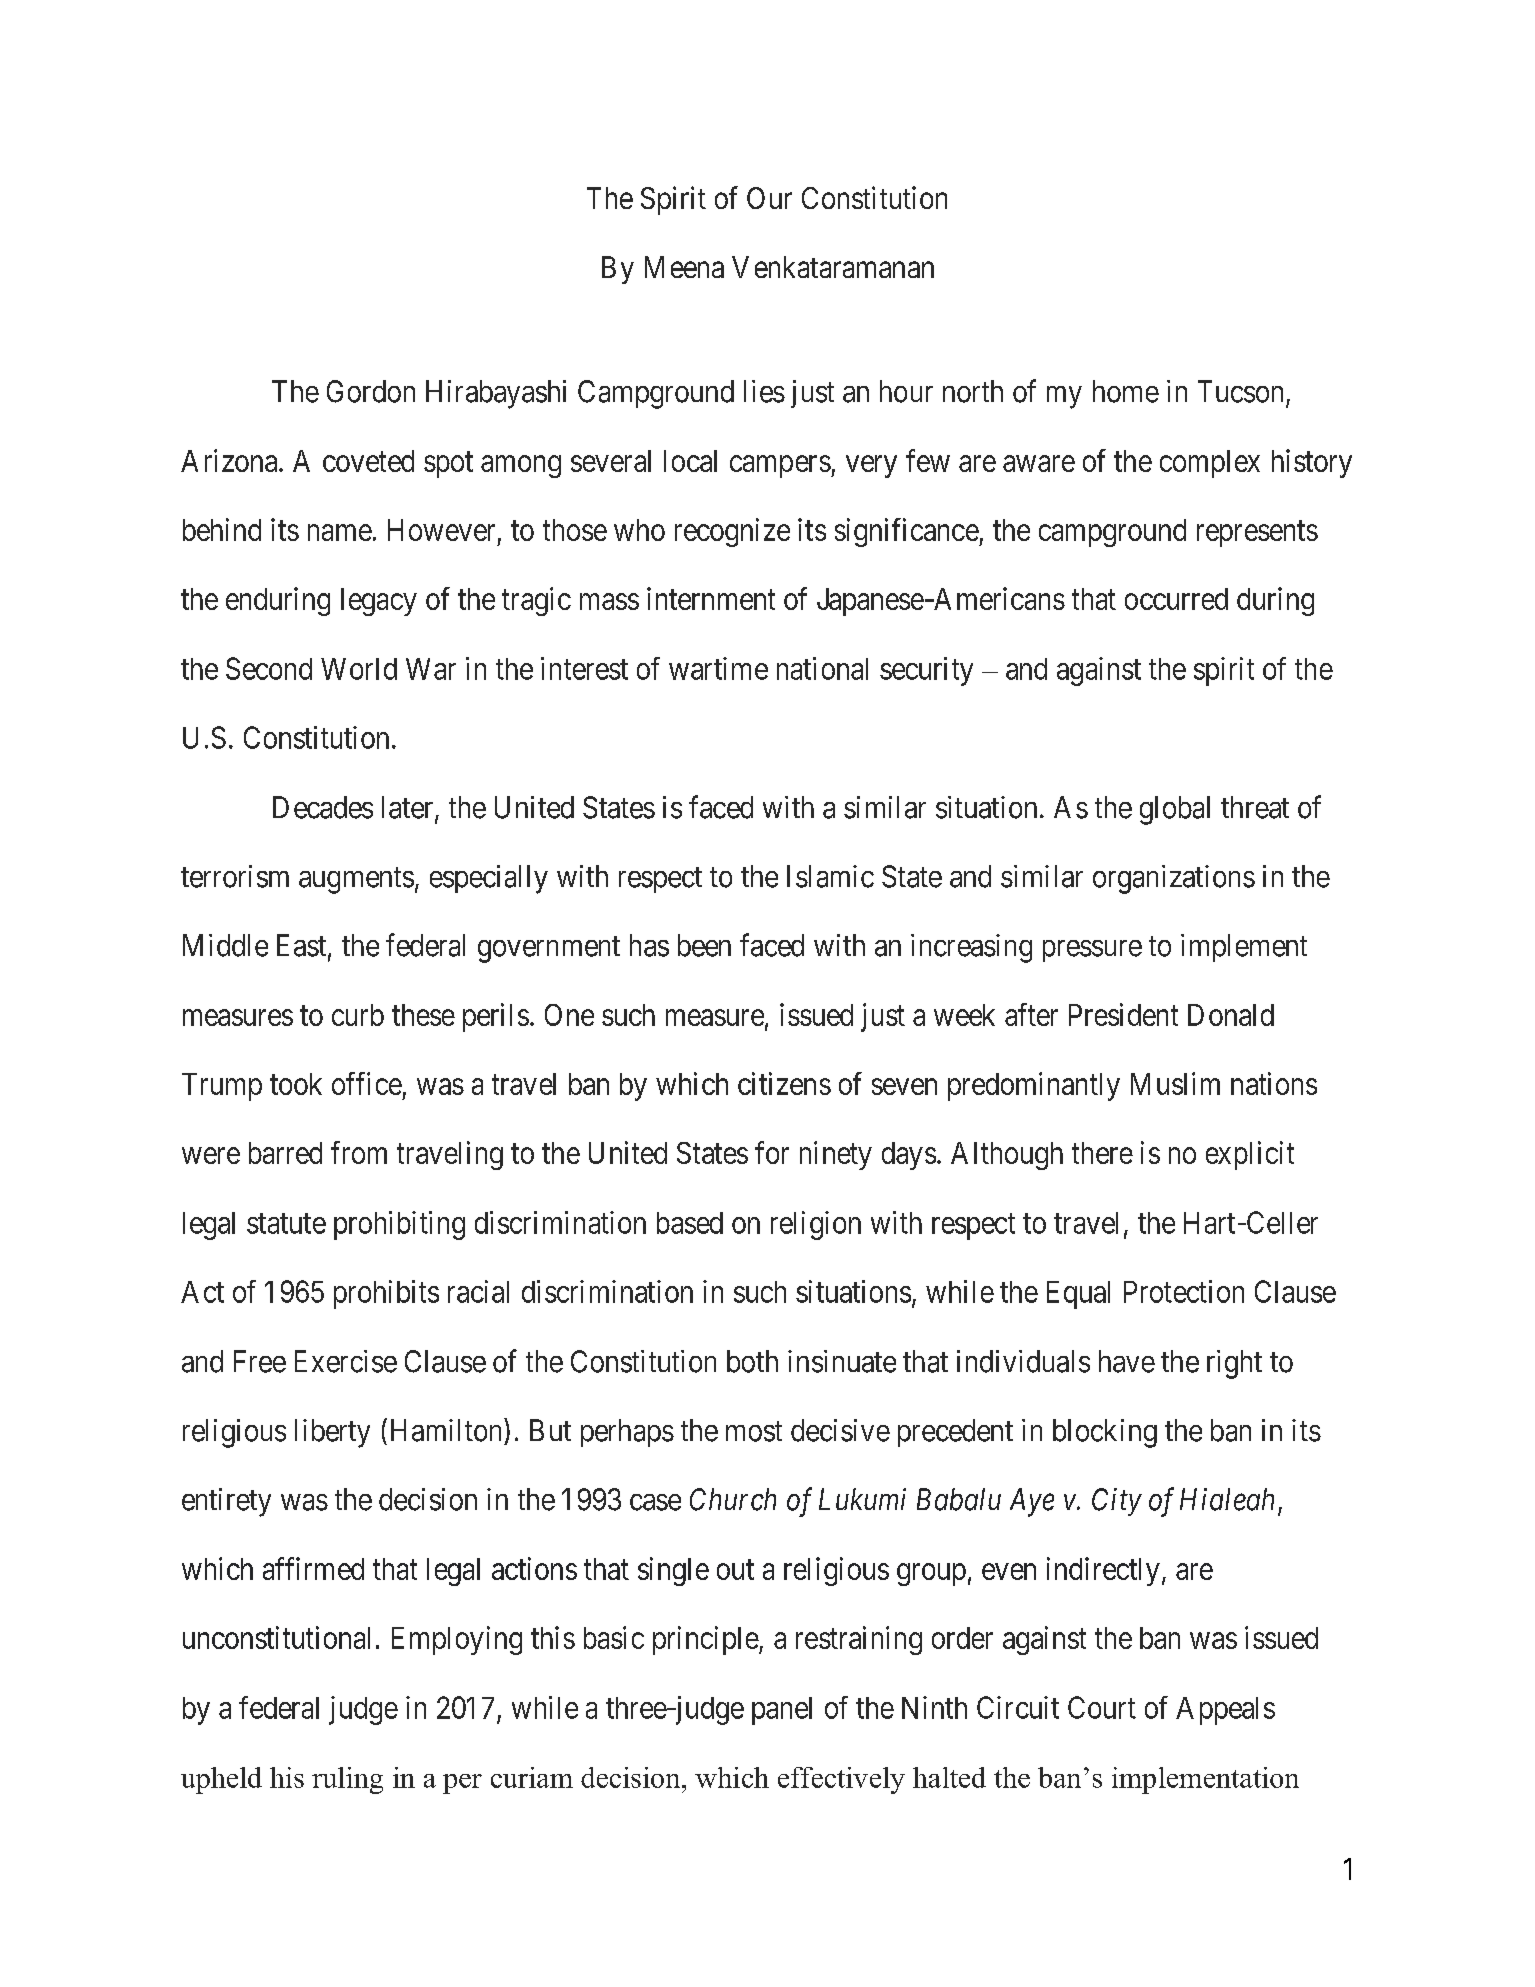 Image resolution: width=1535 pixels, height=1987 pixels. I want to click on home, so click(1126, 391).
